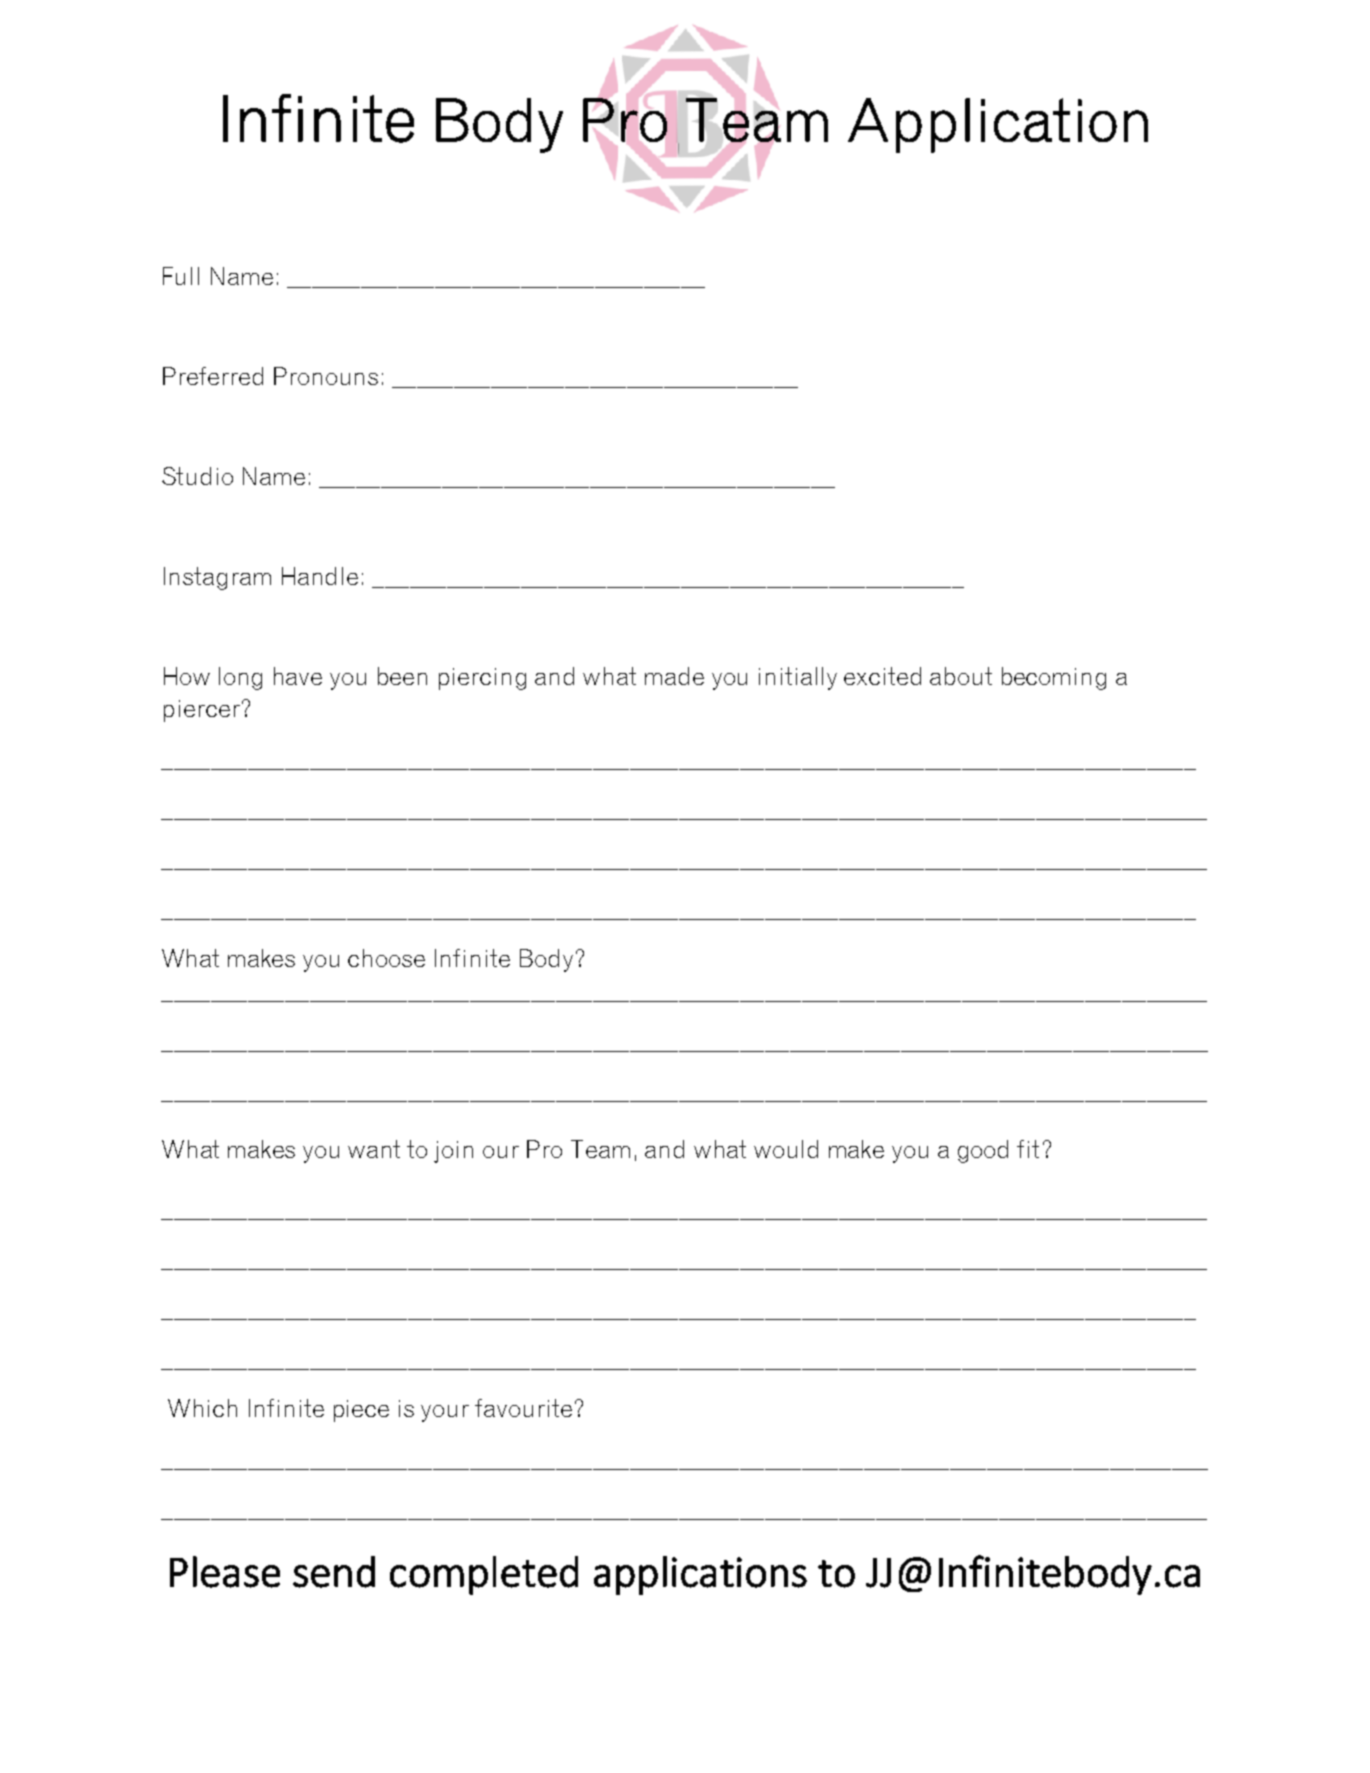 This screenshot has width=1370, height=1773. What do you see at coordinates (523, 1408) in the screenshot?
I see `favourite` at bounding box center [523, 1408].
